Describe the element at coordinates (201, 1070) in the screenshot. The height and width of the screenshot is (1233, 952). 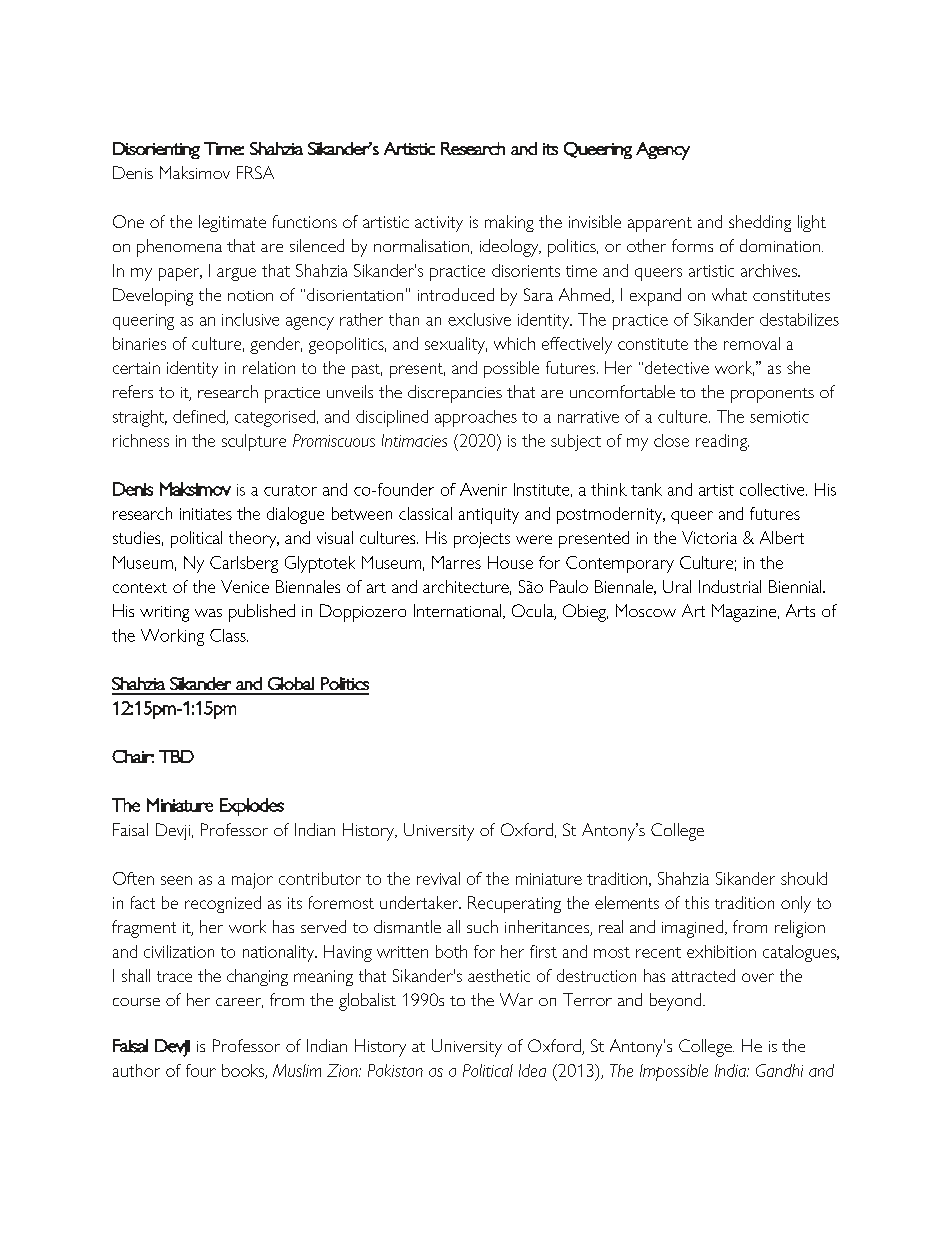
I see `four` at that location.
